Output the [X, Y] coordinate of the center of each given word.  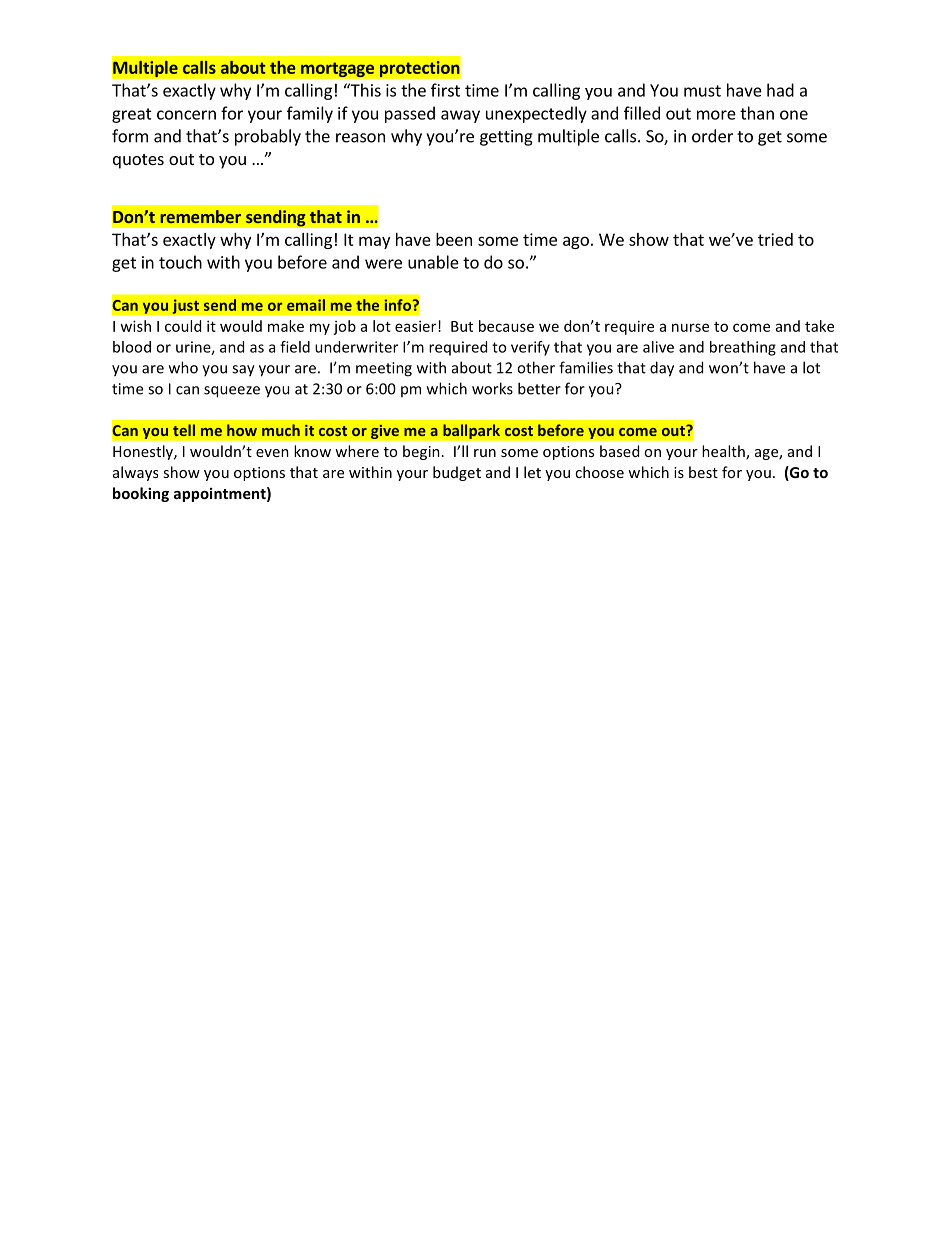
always [135, 473]
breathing [743, 348]
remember [200, 216]
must [702, 91]
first [445, 90]
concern [186, 115]
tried [775, 239]
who [183, 367]
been [454, 239]
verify [530, 348]
